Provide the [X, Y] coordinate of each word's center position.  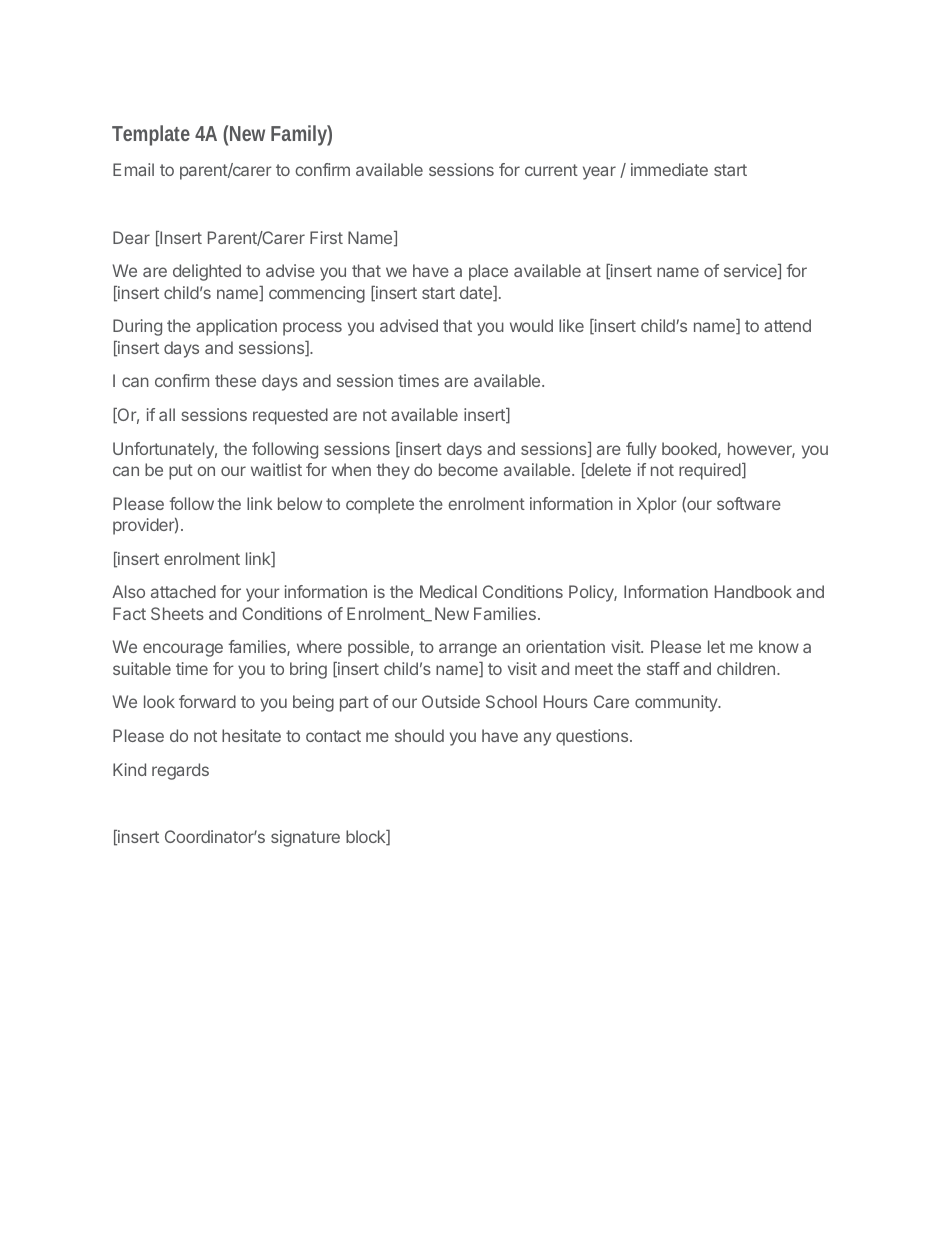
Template [151, 135]
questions [593, 737]
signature [305, 838]
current [551, 170]
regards [180, 771]
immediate [669, 169]
